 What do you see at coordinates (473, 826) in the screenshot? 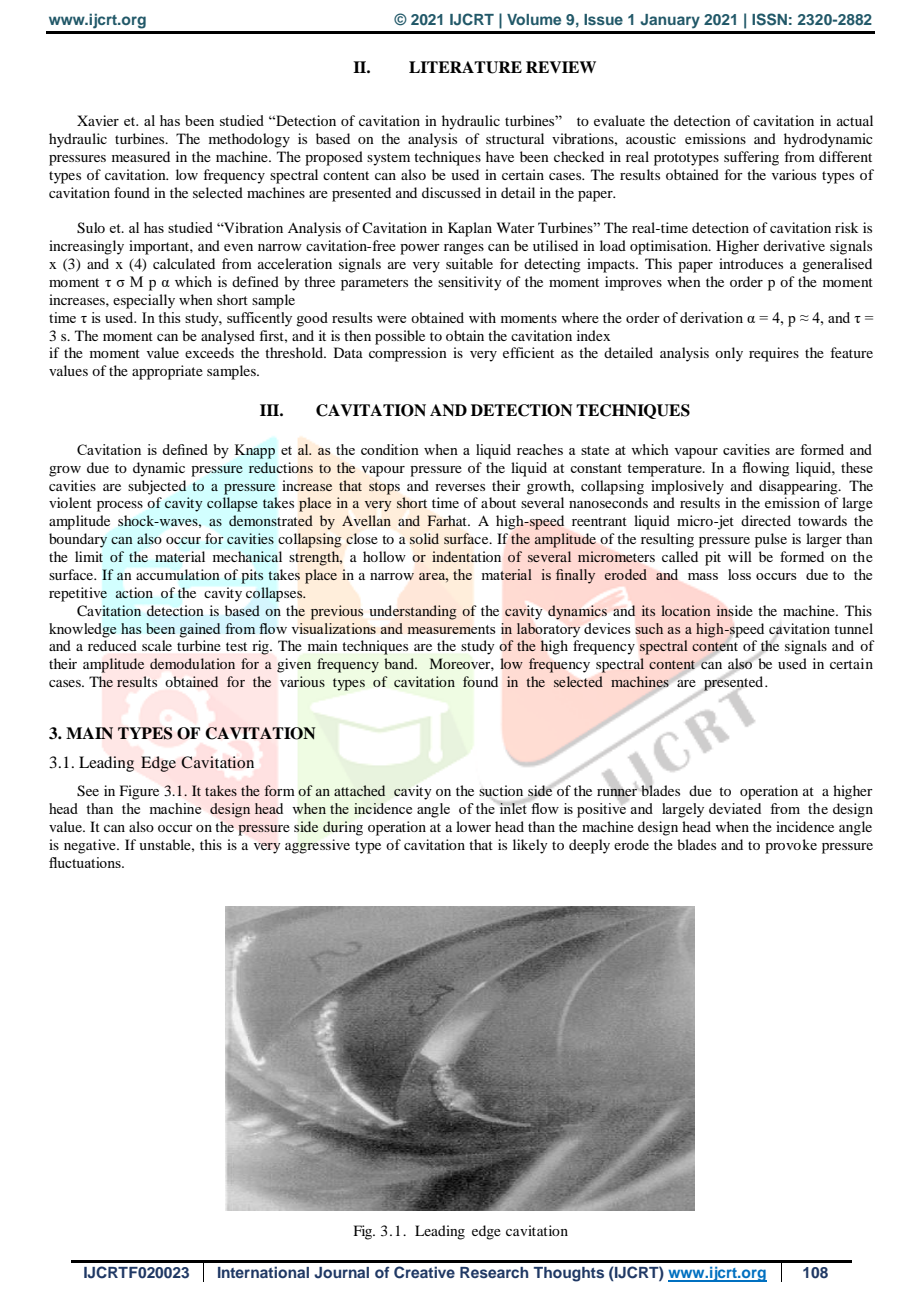
I see `lower` at bounding box center [473, 826].
